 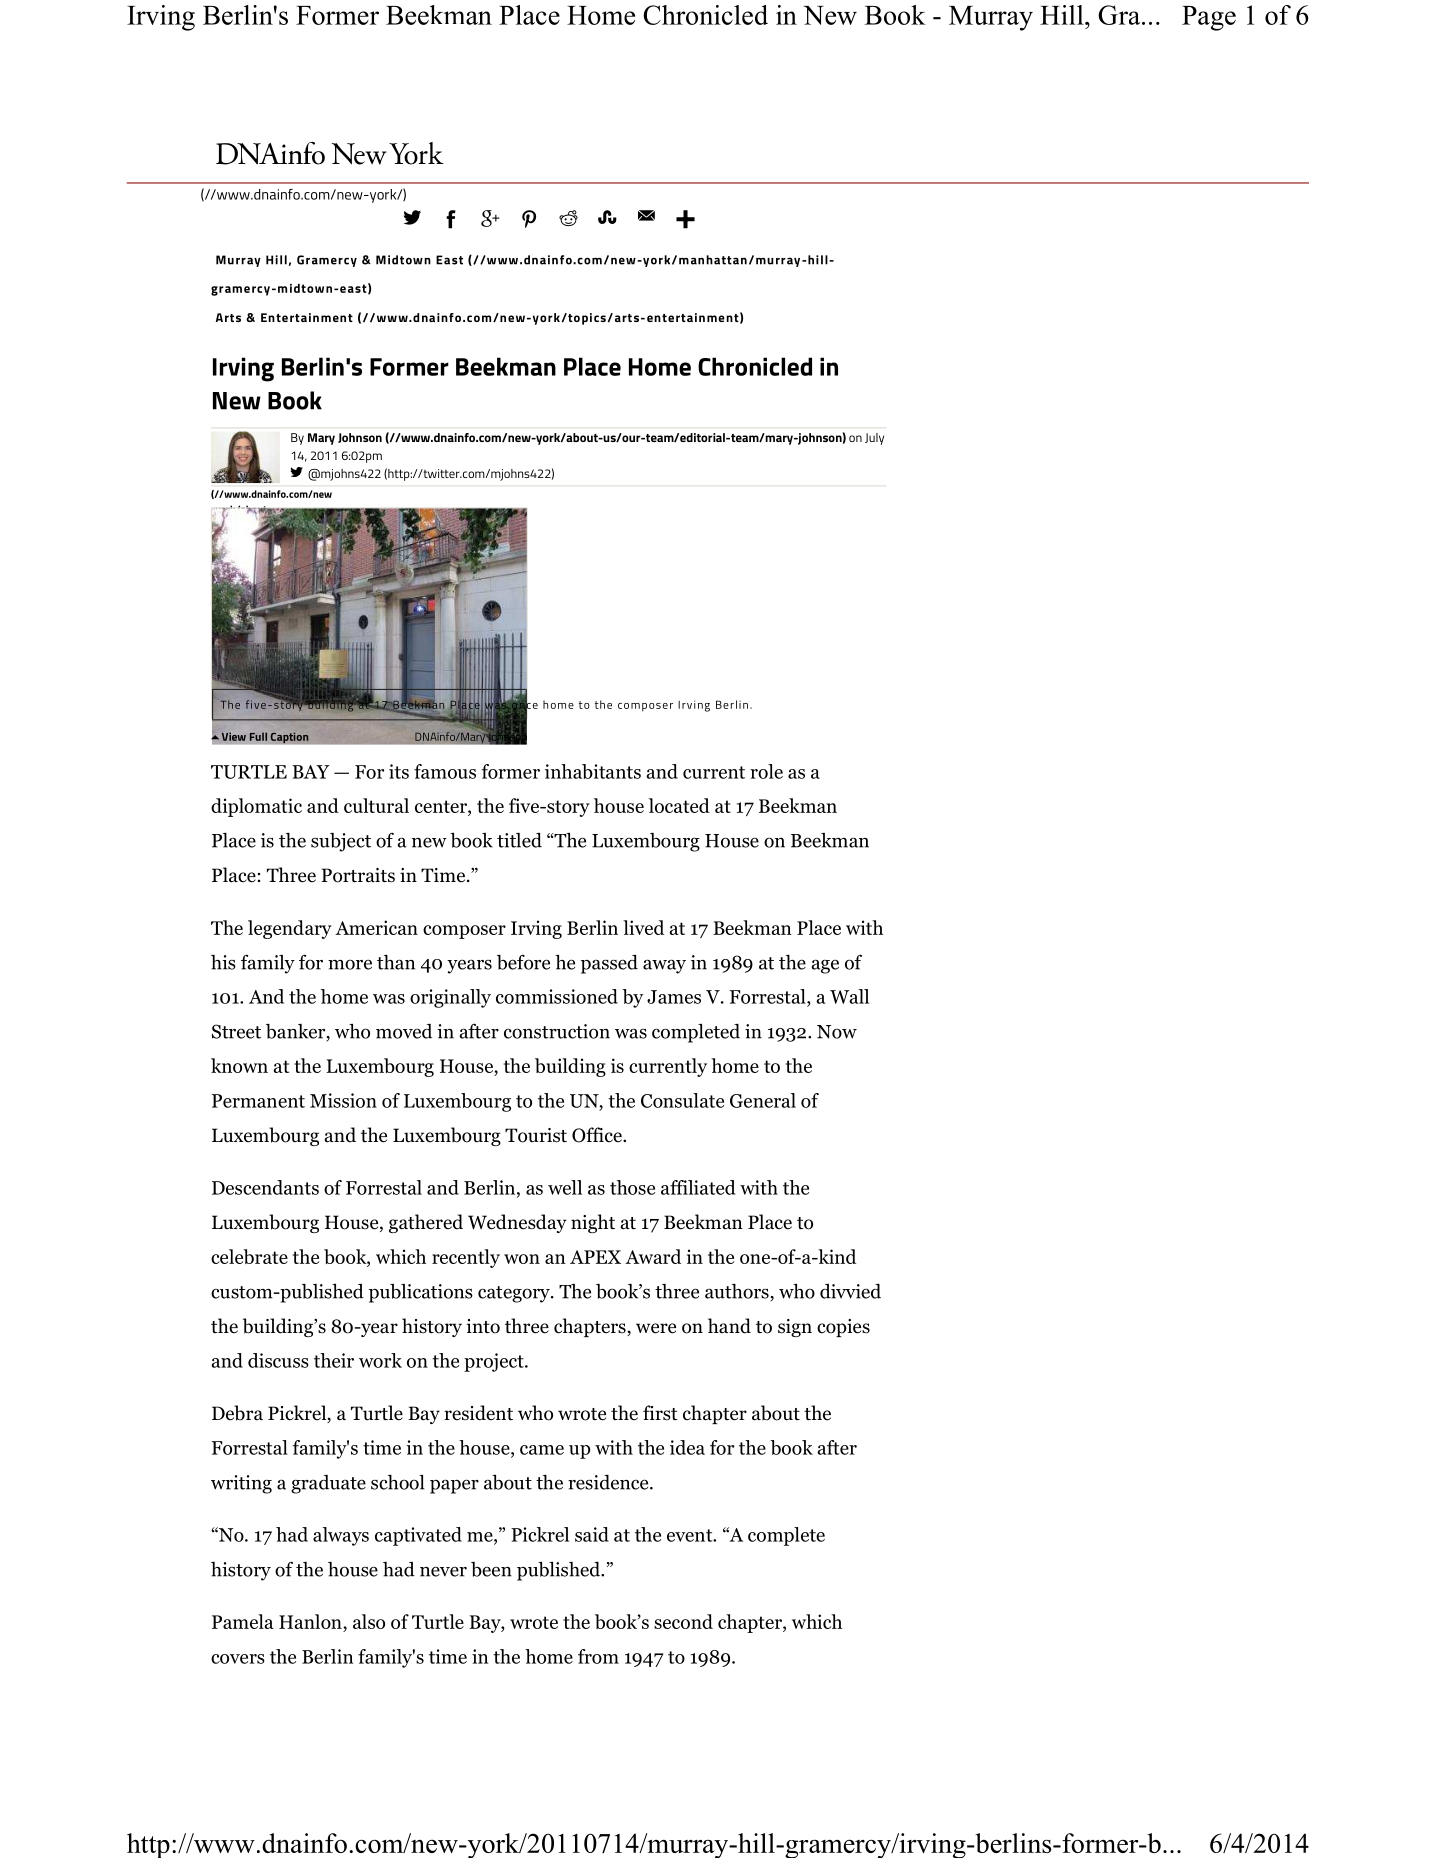 I want to click on role, so click(x=766, y=771).
